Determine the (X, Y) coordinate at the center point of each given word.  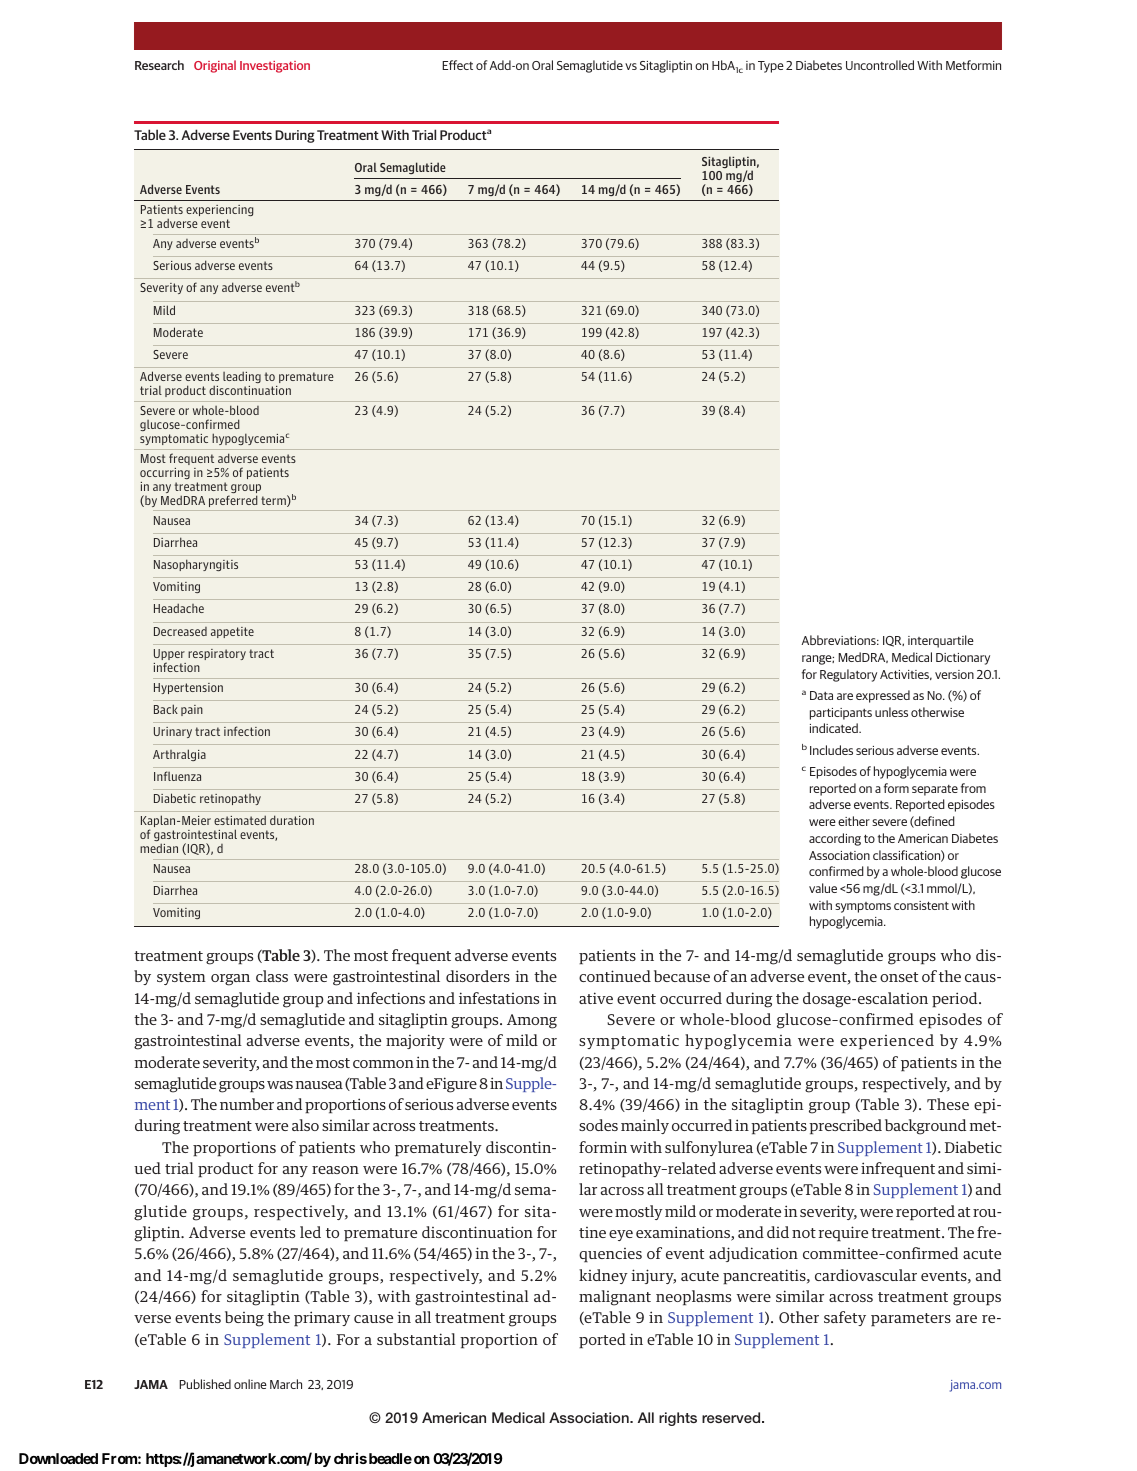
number (247, 1104)
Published (205, 1384)
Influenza (177, 776)
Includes (831, 750)
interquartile (941, 641)
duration (292, 820)
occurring (165, 473)
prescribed (845, 1126)
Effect (457, 65)
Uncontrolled (880, 65)
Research (159, 65)
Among (532, 1021)
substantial (416, 1339)
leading (242, 379)
